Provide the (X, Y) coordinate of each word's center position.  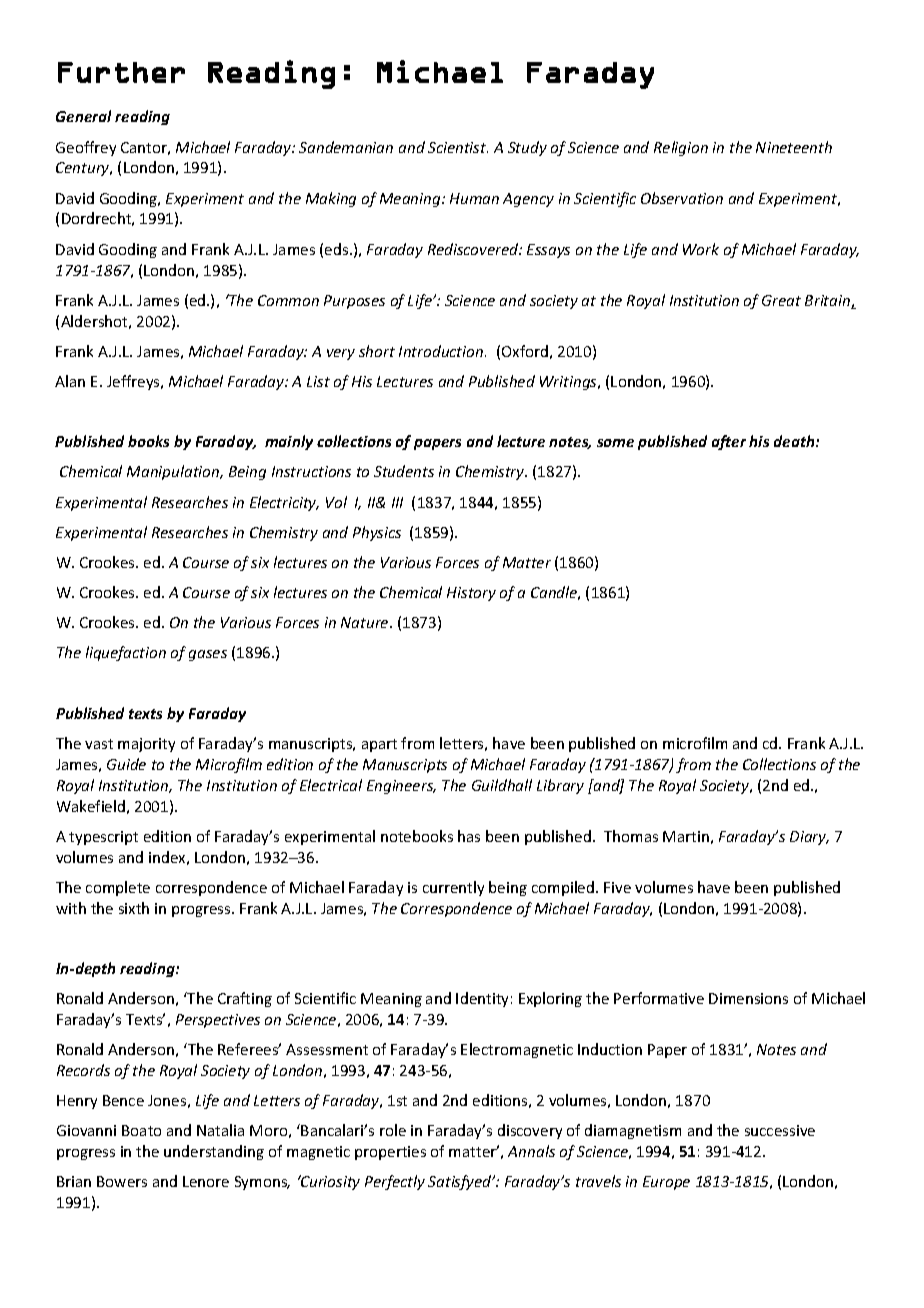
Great (781, 300)
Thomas (631, 836)
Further (121, 72)
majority (146, 745)
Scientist (458, 147)
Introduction (442, 351)
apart (379, 745)
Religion (681, 148)
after (729, 442)
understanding (214, 1152)
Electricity (284, 503)
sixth (134, 908)
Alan (70, 381)
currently (453, 888)
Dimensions (748, 998)
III (397, 502)
